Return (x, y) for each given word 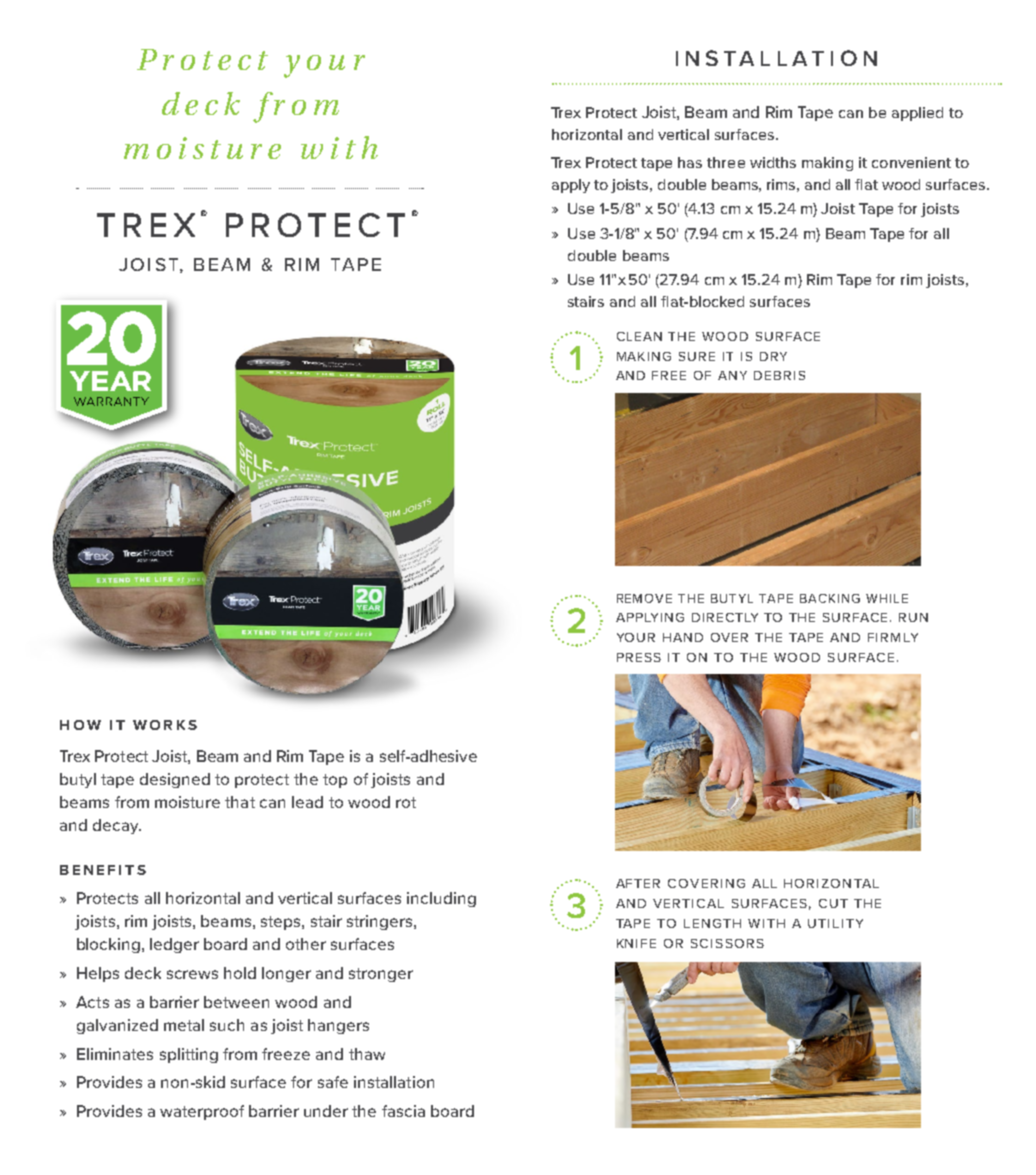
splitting (189, 1055)
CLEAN (639, 336)
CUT (833, 903)
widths (773, 162)
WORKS (165, 725)
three (726, 162)
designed (175, 780)
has (690, 162)
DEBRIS (779, 375)
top (335, 781)
